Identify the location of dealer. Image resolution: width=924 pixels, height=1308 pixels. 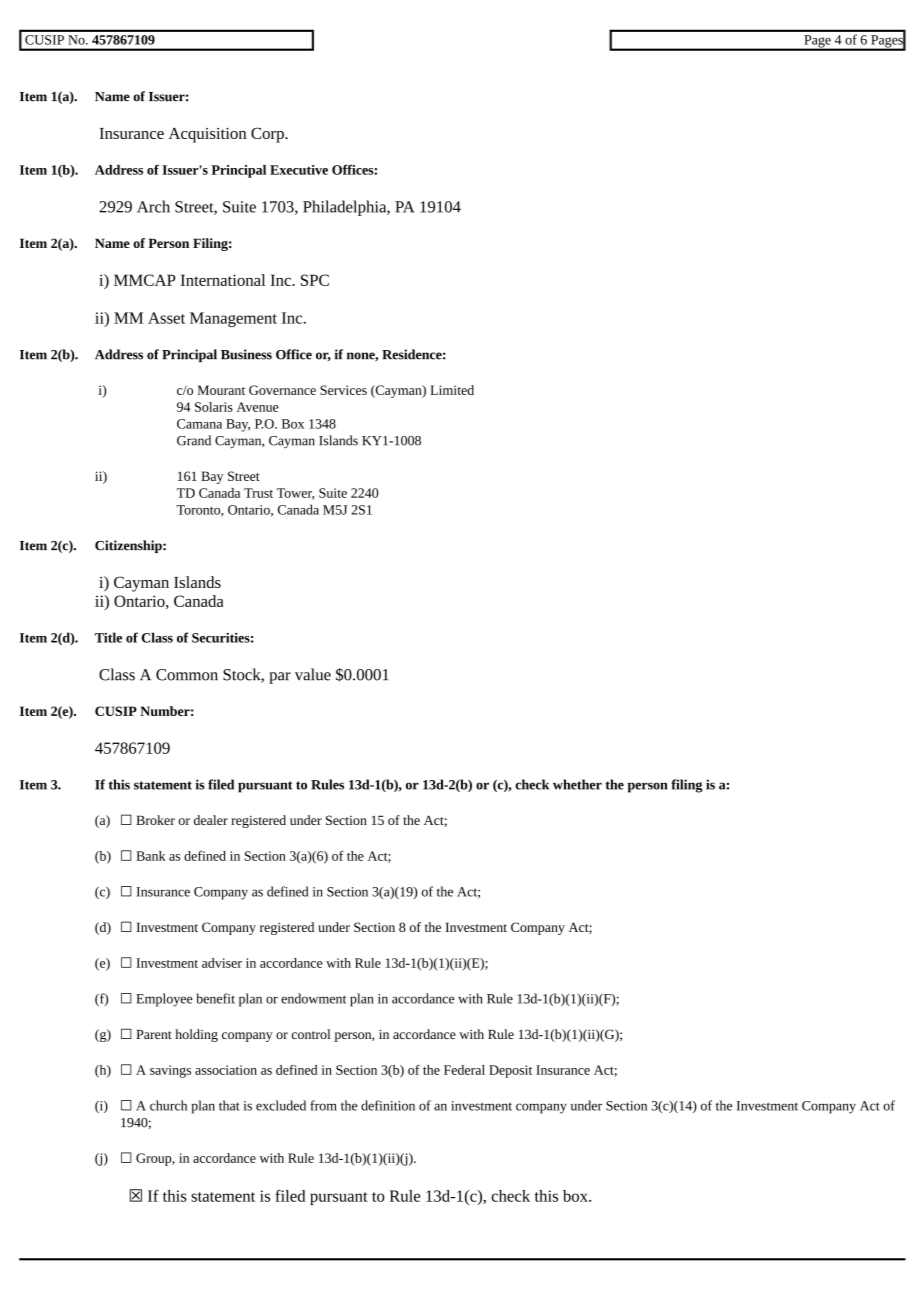
(211, 820).
